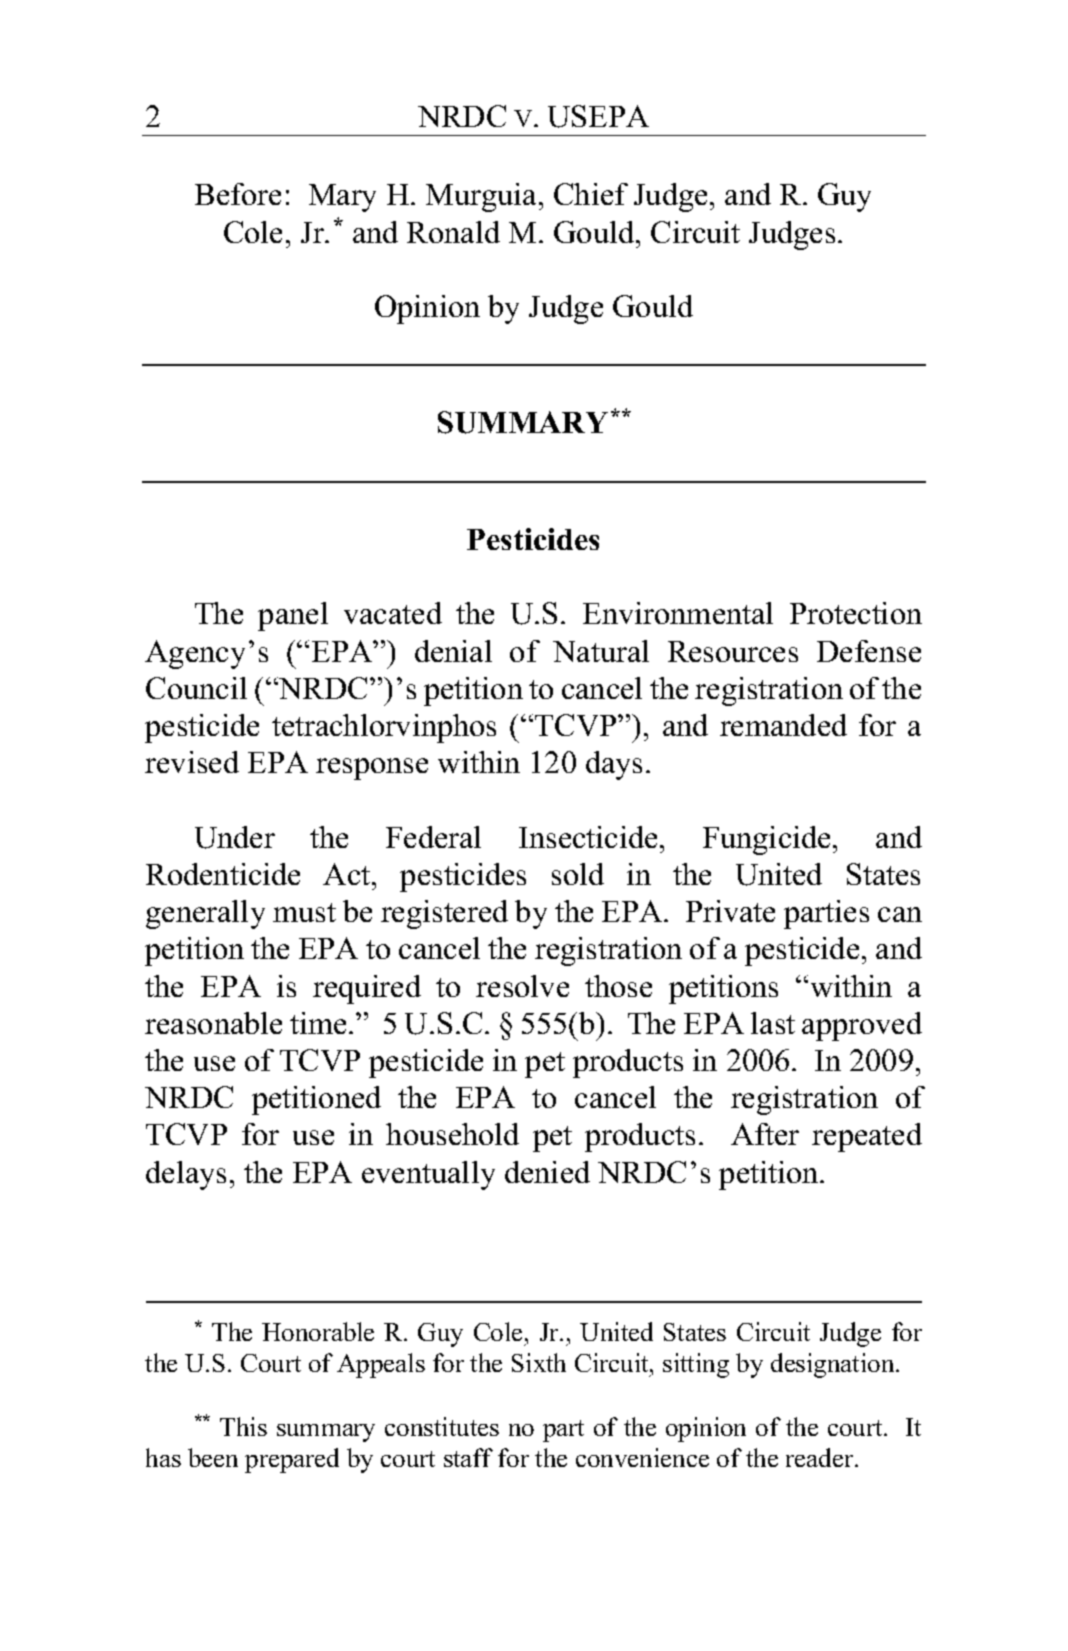 This screenshot has height=1651, width=1068. I want to click on Fungicide, so click(766, 840).
